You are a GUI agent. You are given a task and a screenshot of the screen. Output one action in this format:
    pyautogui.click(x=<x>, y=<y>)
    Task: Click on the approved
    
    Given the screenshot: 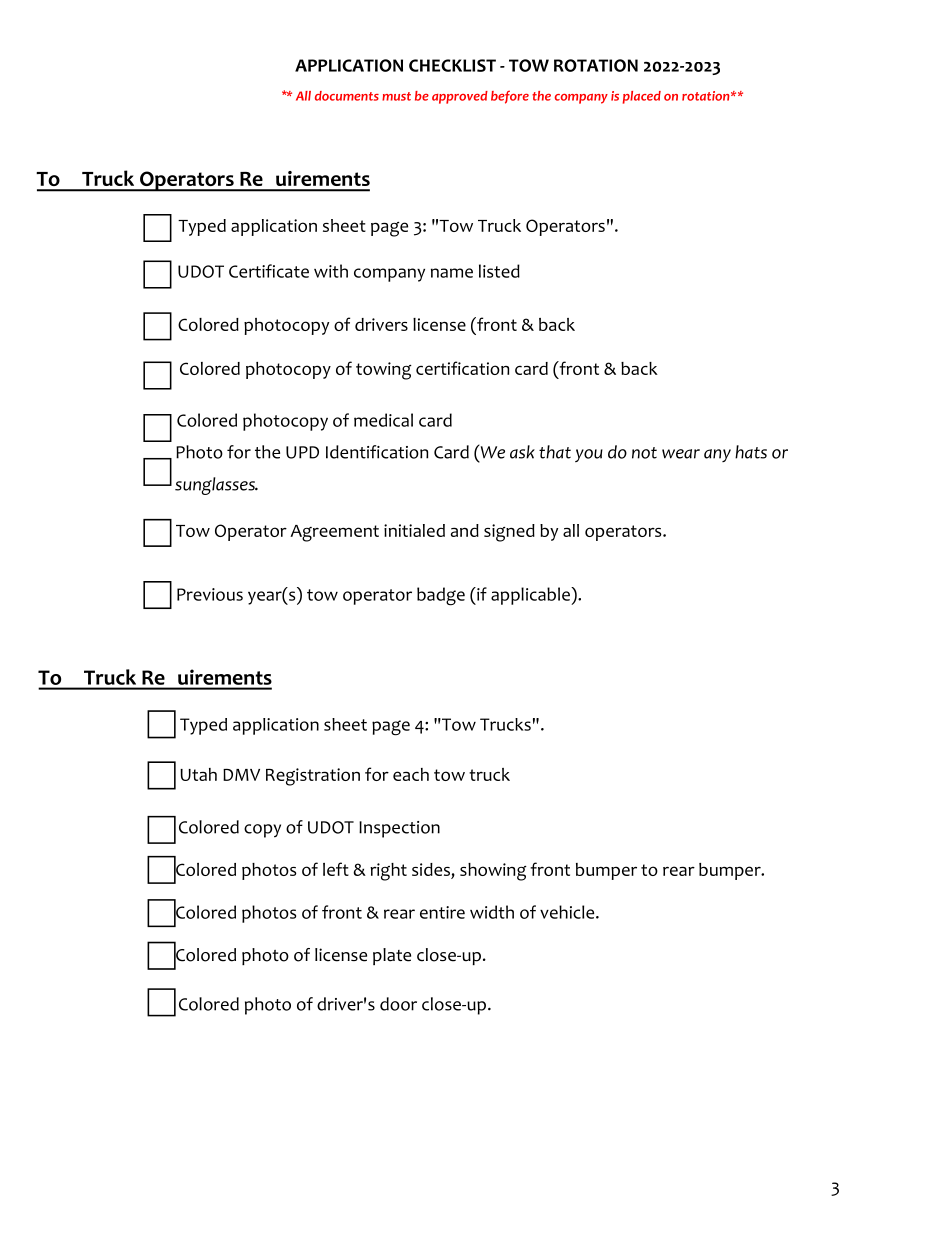 What is the action you would take?
    pyautogui.click(x=460, y=97)
